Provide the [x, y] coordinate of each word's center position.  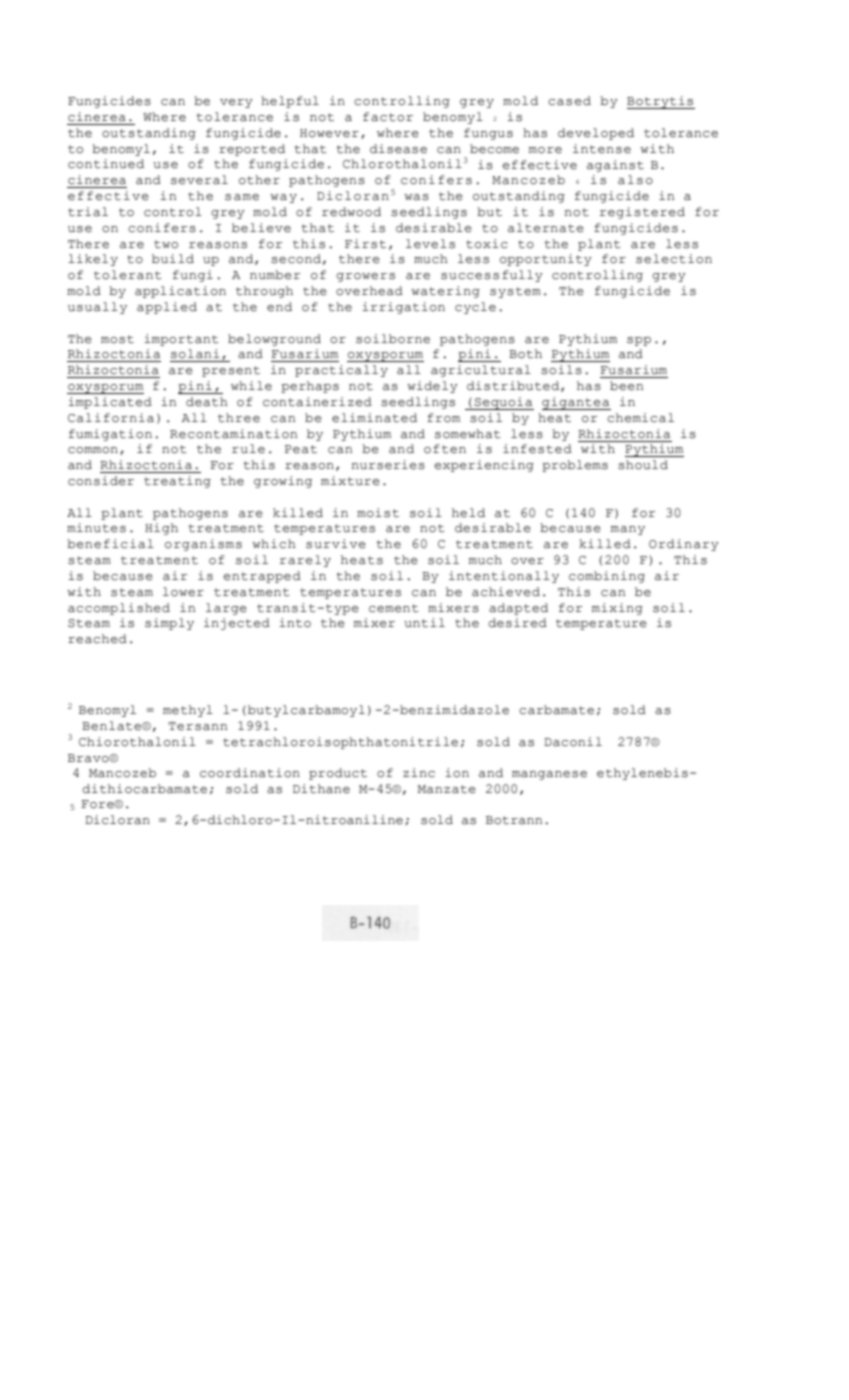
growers [365, 277]
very [236, 103]
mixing [617, 609]
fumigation [110, 435]
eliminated [374, 418]
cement [394, 608]
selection [674, 259]
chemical [640, 418]
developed [596, 134]
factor [388, 117]
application [180, 292]
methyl [188, 711]
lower [183, 592]
